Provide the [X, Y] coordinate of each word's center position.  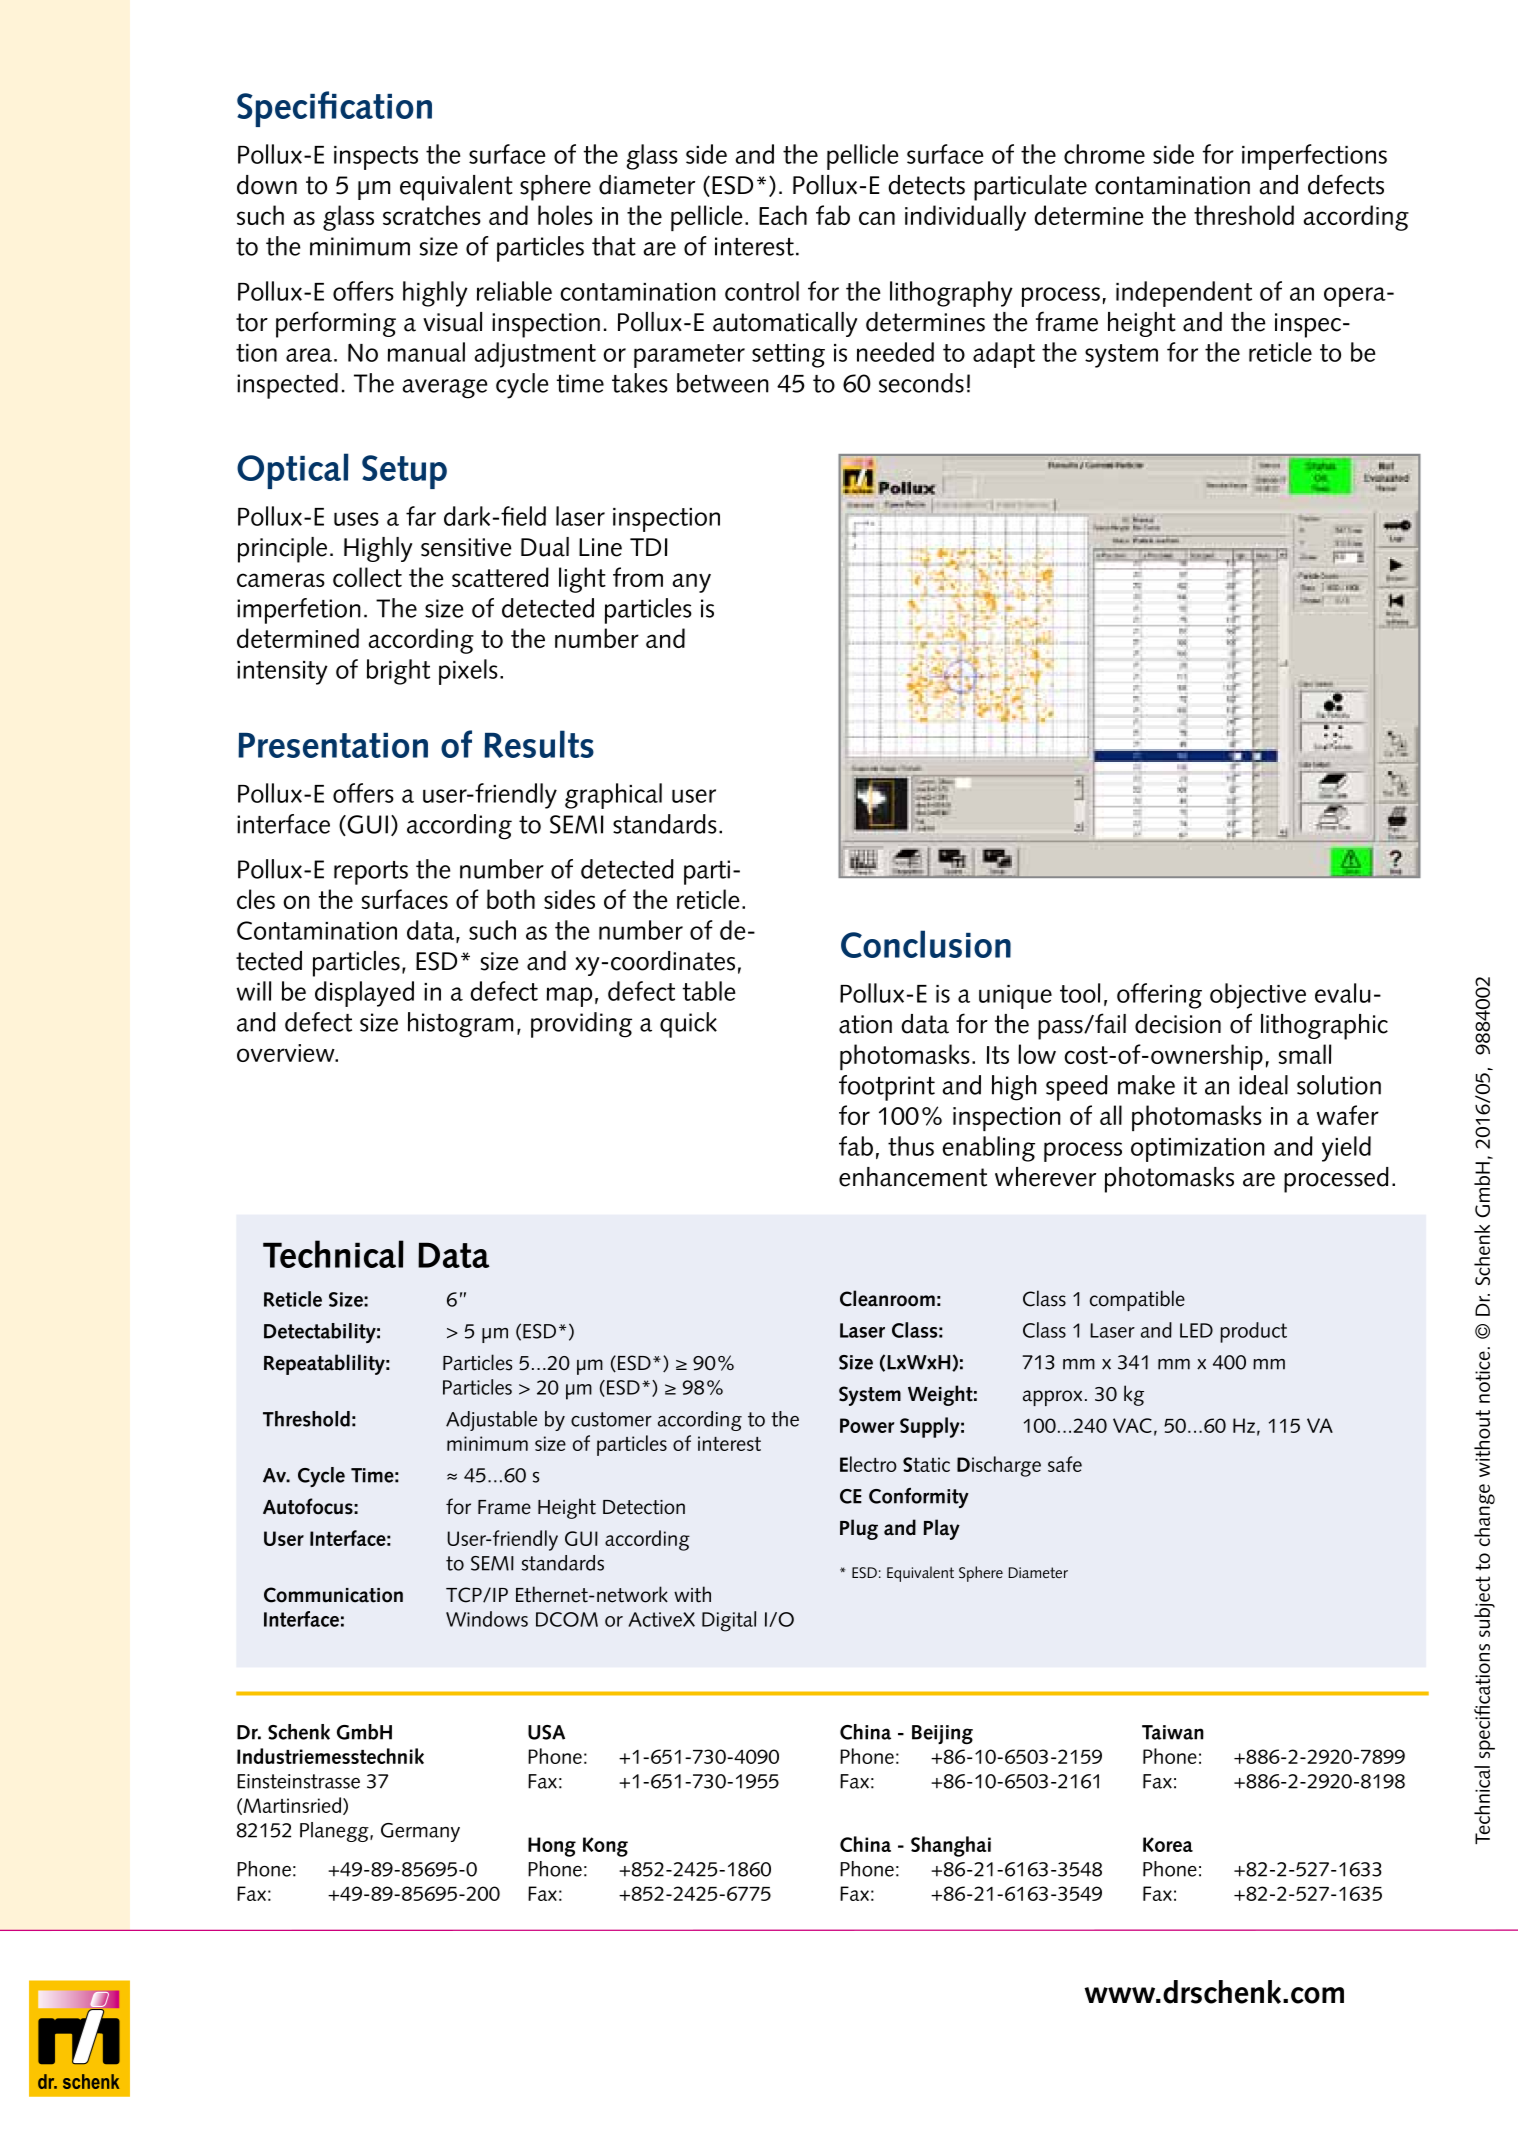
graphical [613, 796]
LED [1196, 1330]
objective [1258, 996]
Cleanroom [887, 1298]
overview [287, 1053]
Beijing [942, 1734]
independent [1184, 294]
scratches [432, 215]
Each [783, 215]
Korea [1168, 1844]
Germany [420, 1832]
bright [398, 672]
